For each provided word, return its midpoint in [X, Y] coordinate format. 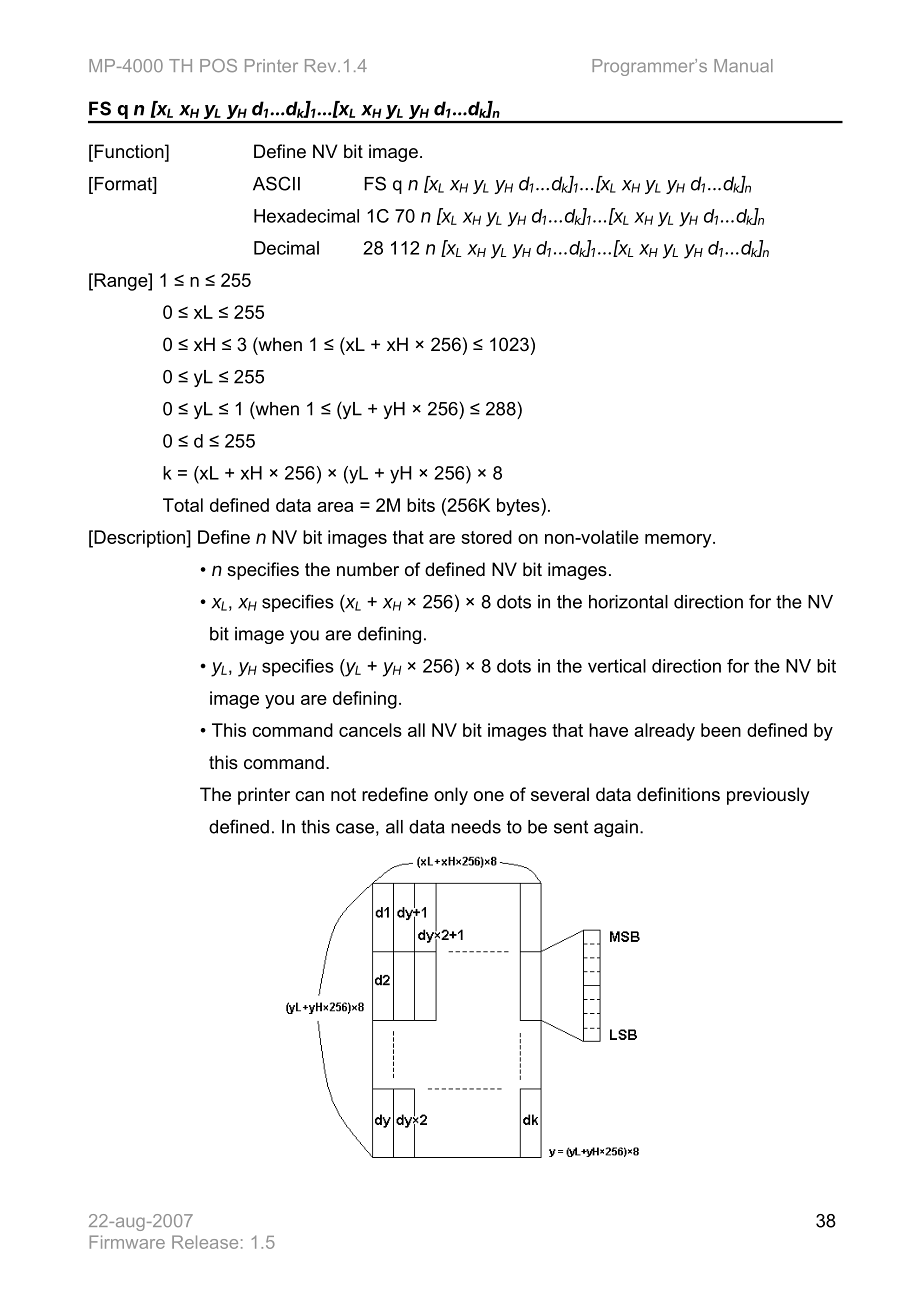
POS [218, 65]
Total [183, 505]
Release [205, 1242]
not [343, 794]
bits [421, 505]
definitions [678, 794]
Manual [743, 65]
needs [476, 827]
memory [679, 541]
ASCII [276, 183]
